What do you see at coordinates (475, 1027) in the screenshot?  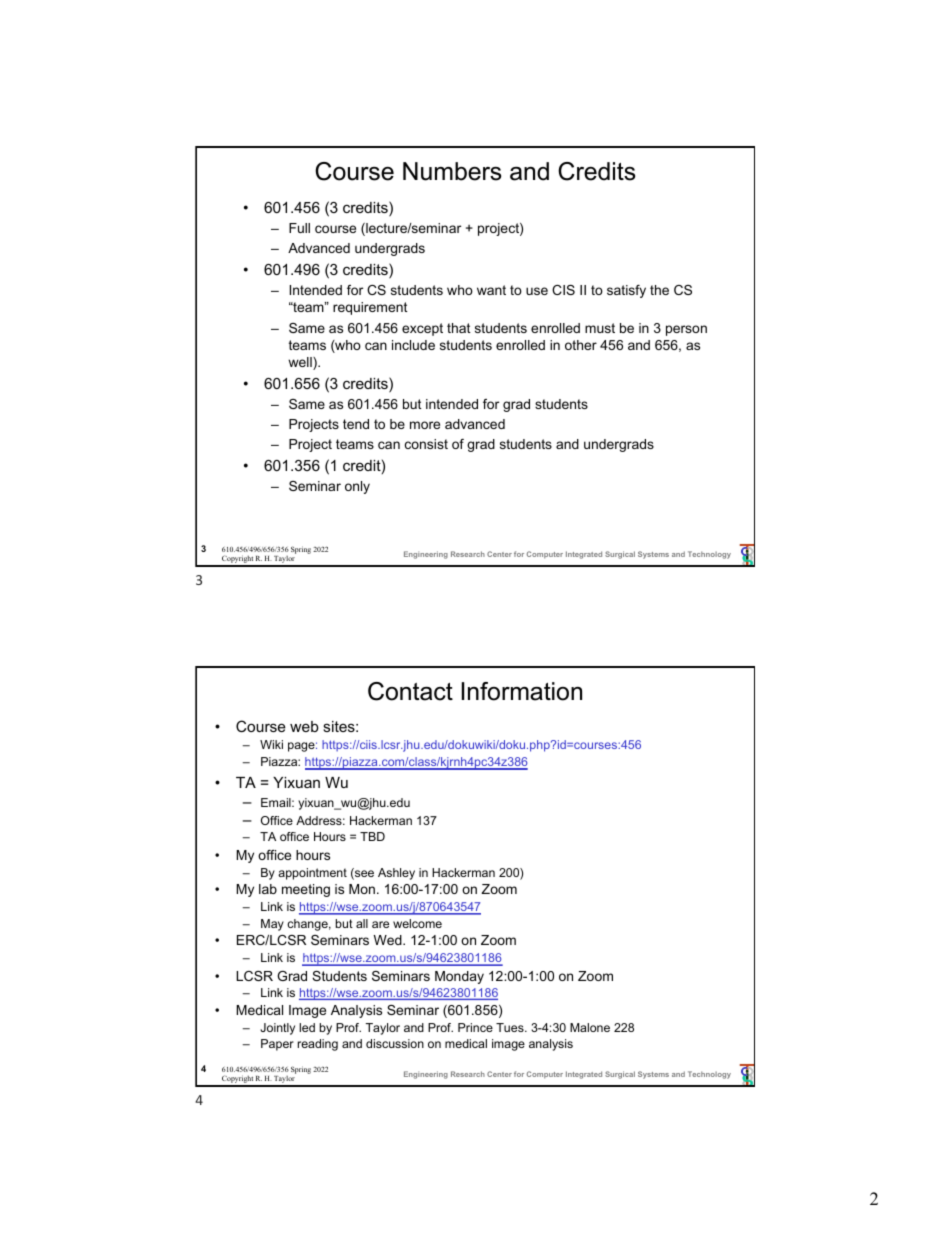 I see `Prince` at bounding box center [475, 1027].
